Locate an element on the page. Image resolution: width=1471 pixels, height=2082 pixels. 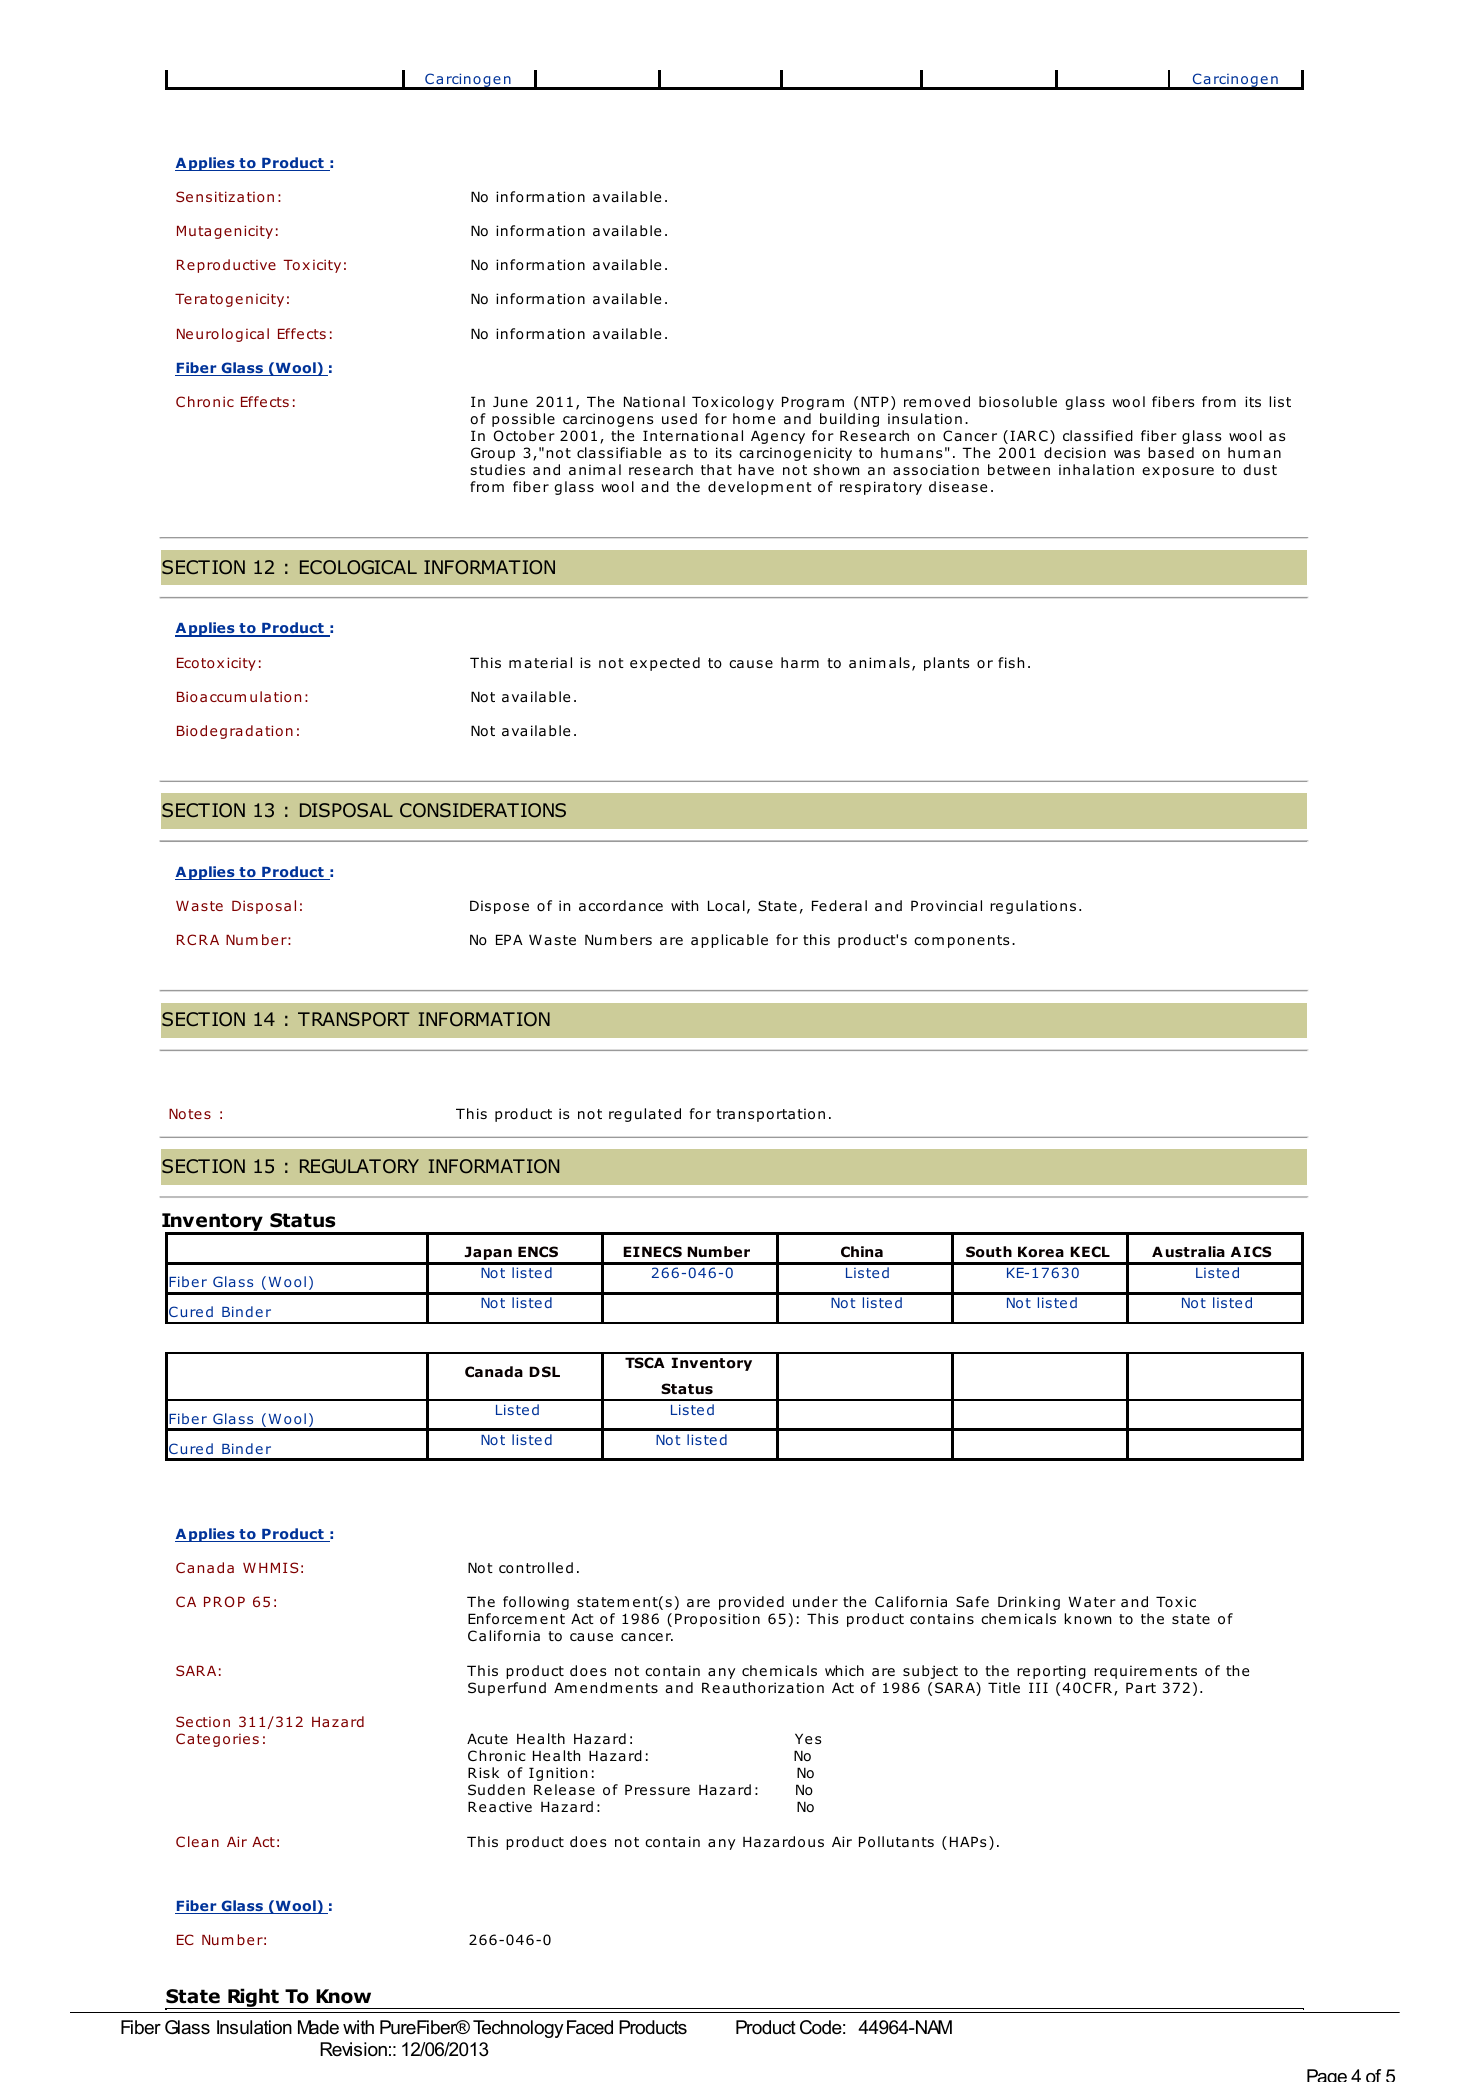
harm is located at coordinates (800, 662).
